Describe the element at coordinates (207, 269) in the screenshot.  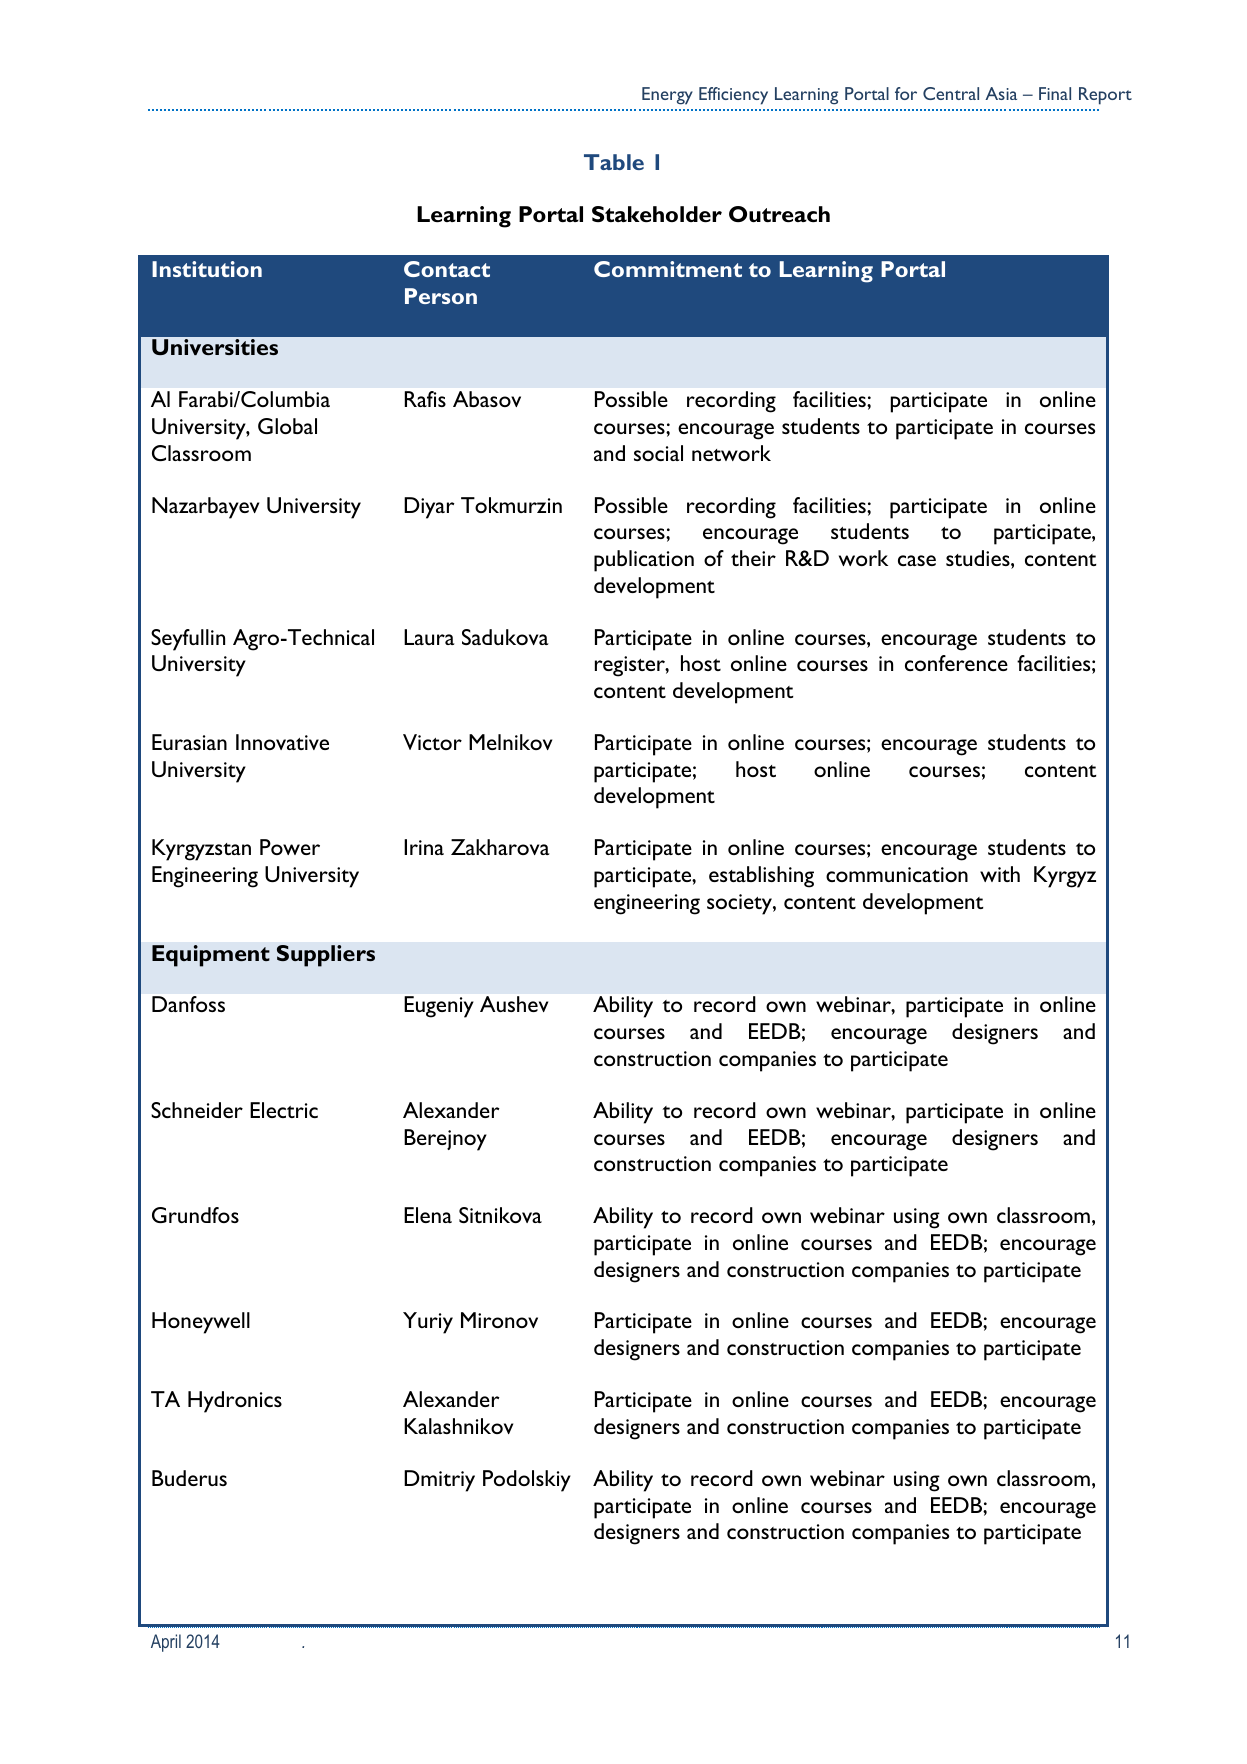
I see `Institution` at that location.
